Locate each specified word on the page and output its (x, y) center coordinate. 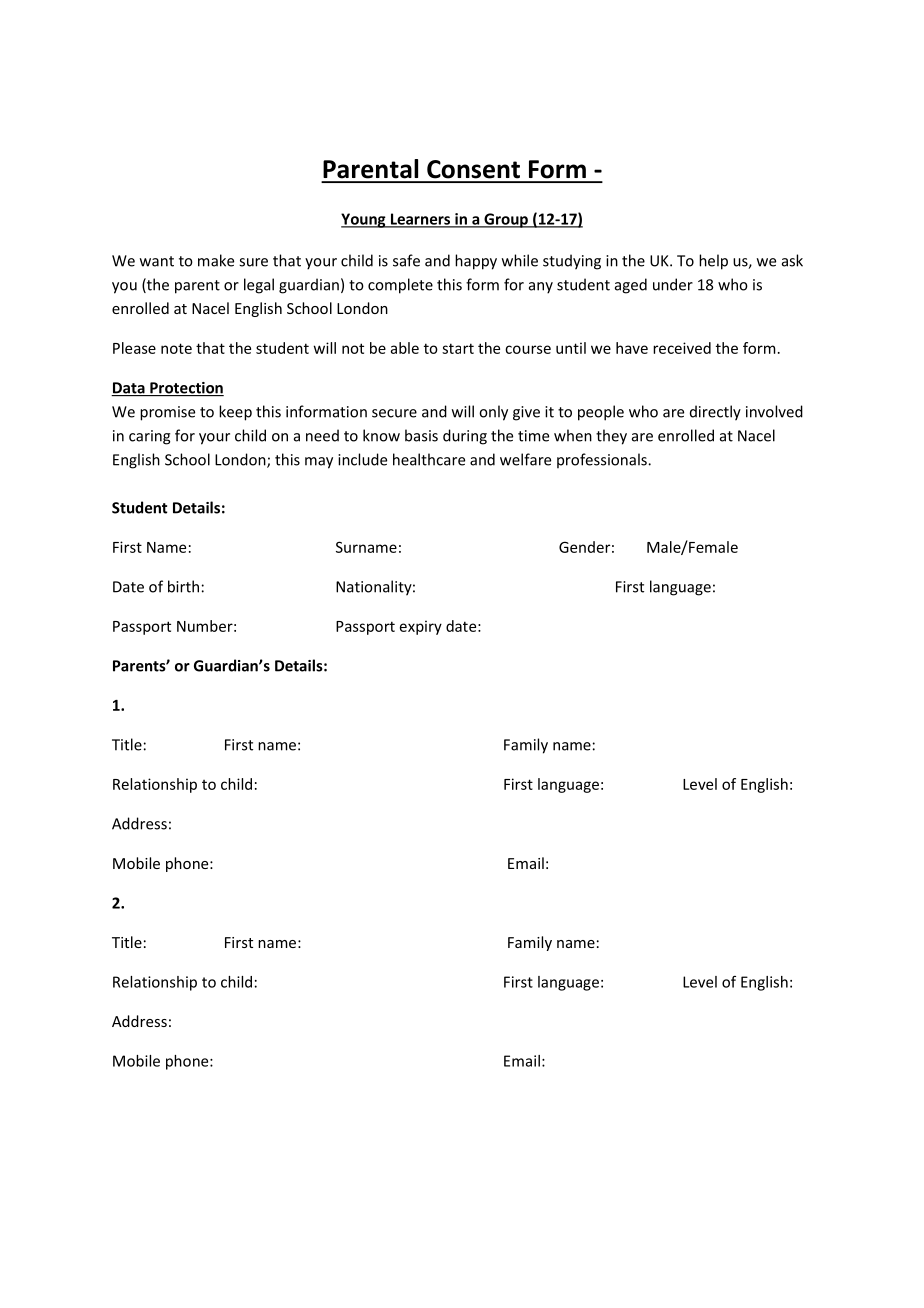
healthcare (429, 459)
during (465, 437)
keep (235, 413)
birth (183, 586)
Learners (420, 220)
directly (715, 413)
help (713, 262)
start (458, 348)
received (682, 348)
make (216, 260)
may (319, 463)
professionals (603, 460)
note (176, 348)
